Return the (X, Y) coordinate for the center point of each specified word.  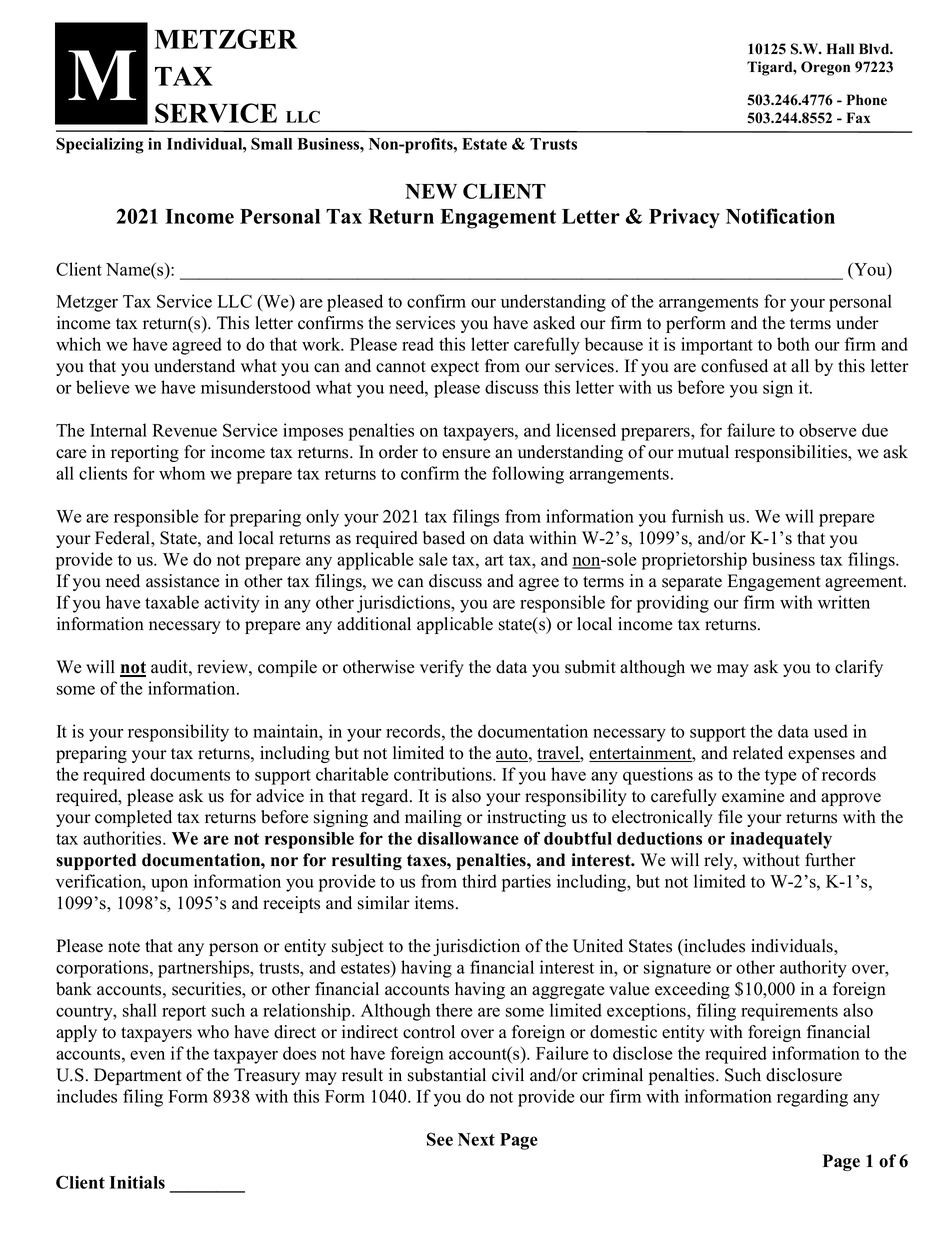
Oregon (825, 68)
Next (476, 1139)
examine (753, 796)
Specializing (100, 145)
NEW (431, 191)
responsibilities (792, 453)
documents (190, 774)
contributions (444, 774)
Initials (137, 1182)
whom (182, 473)
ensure (466, 454)
